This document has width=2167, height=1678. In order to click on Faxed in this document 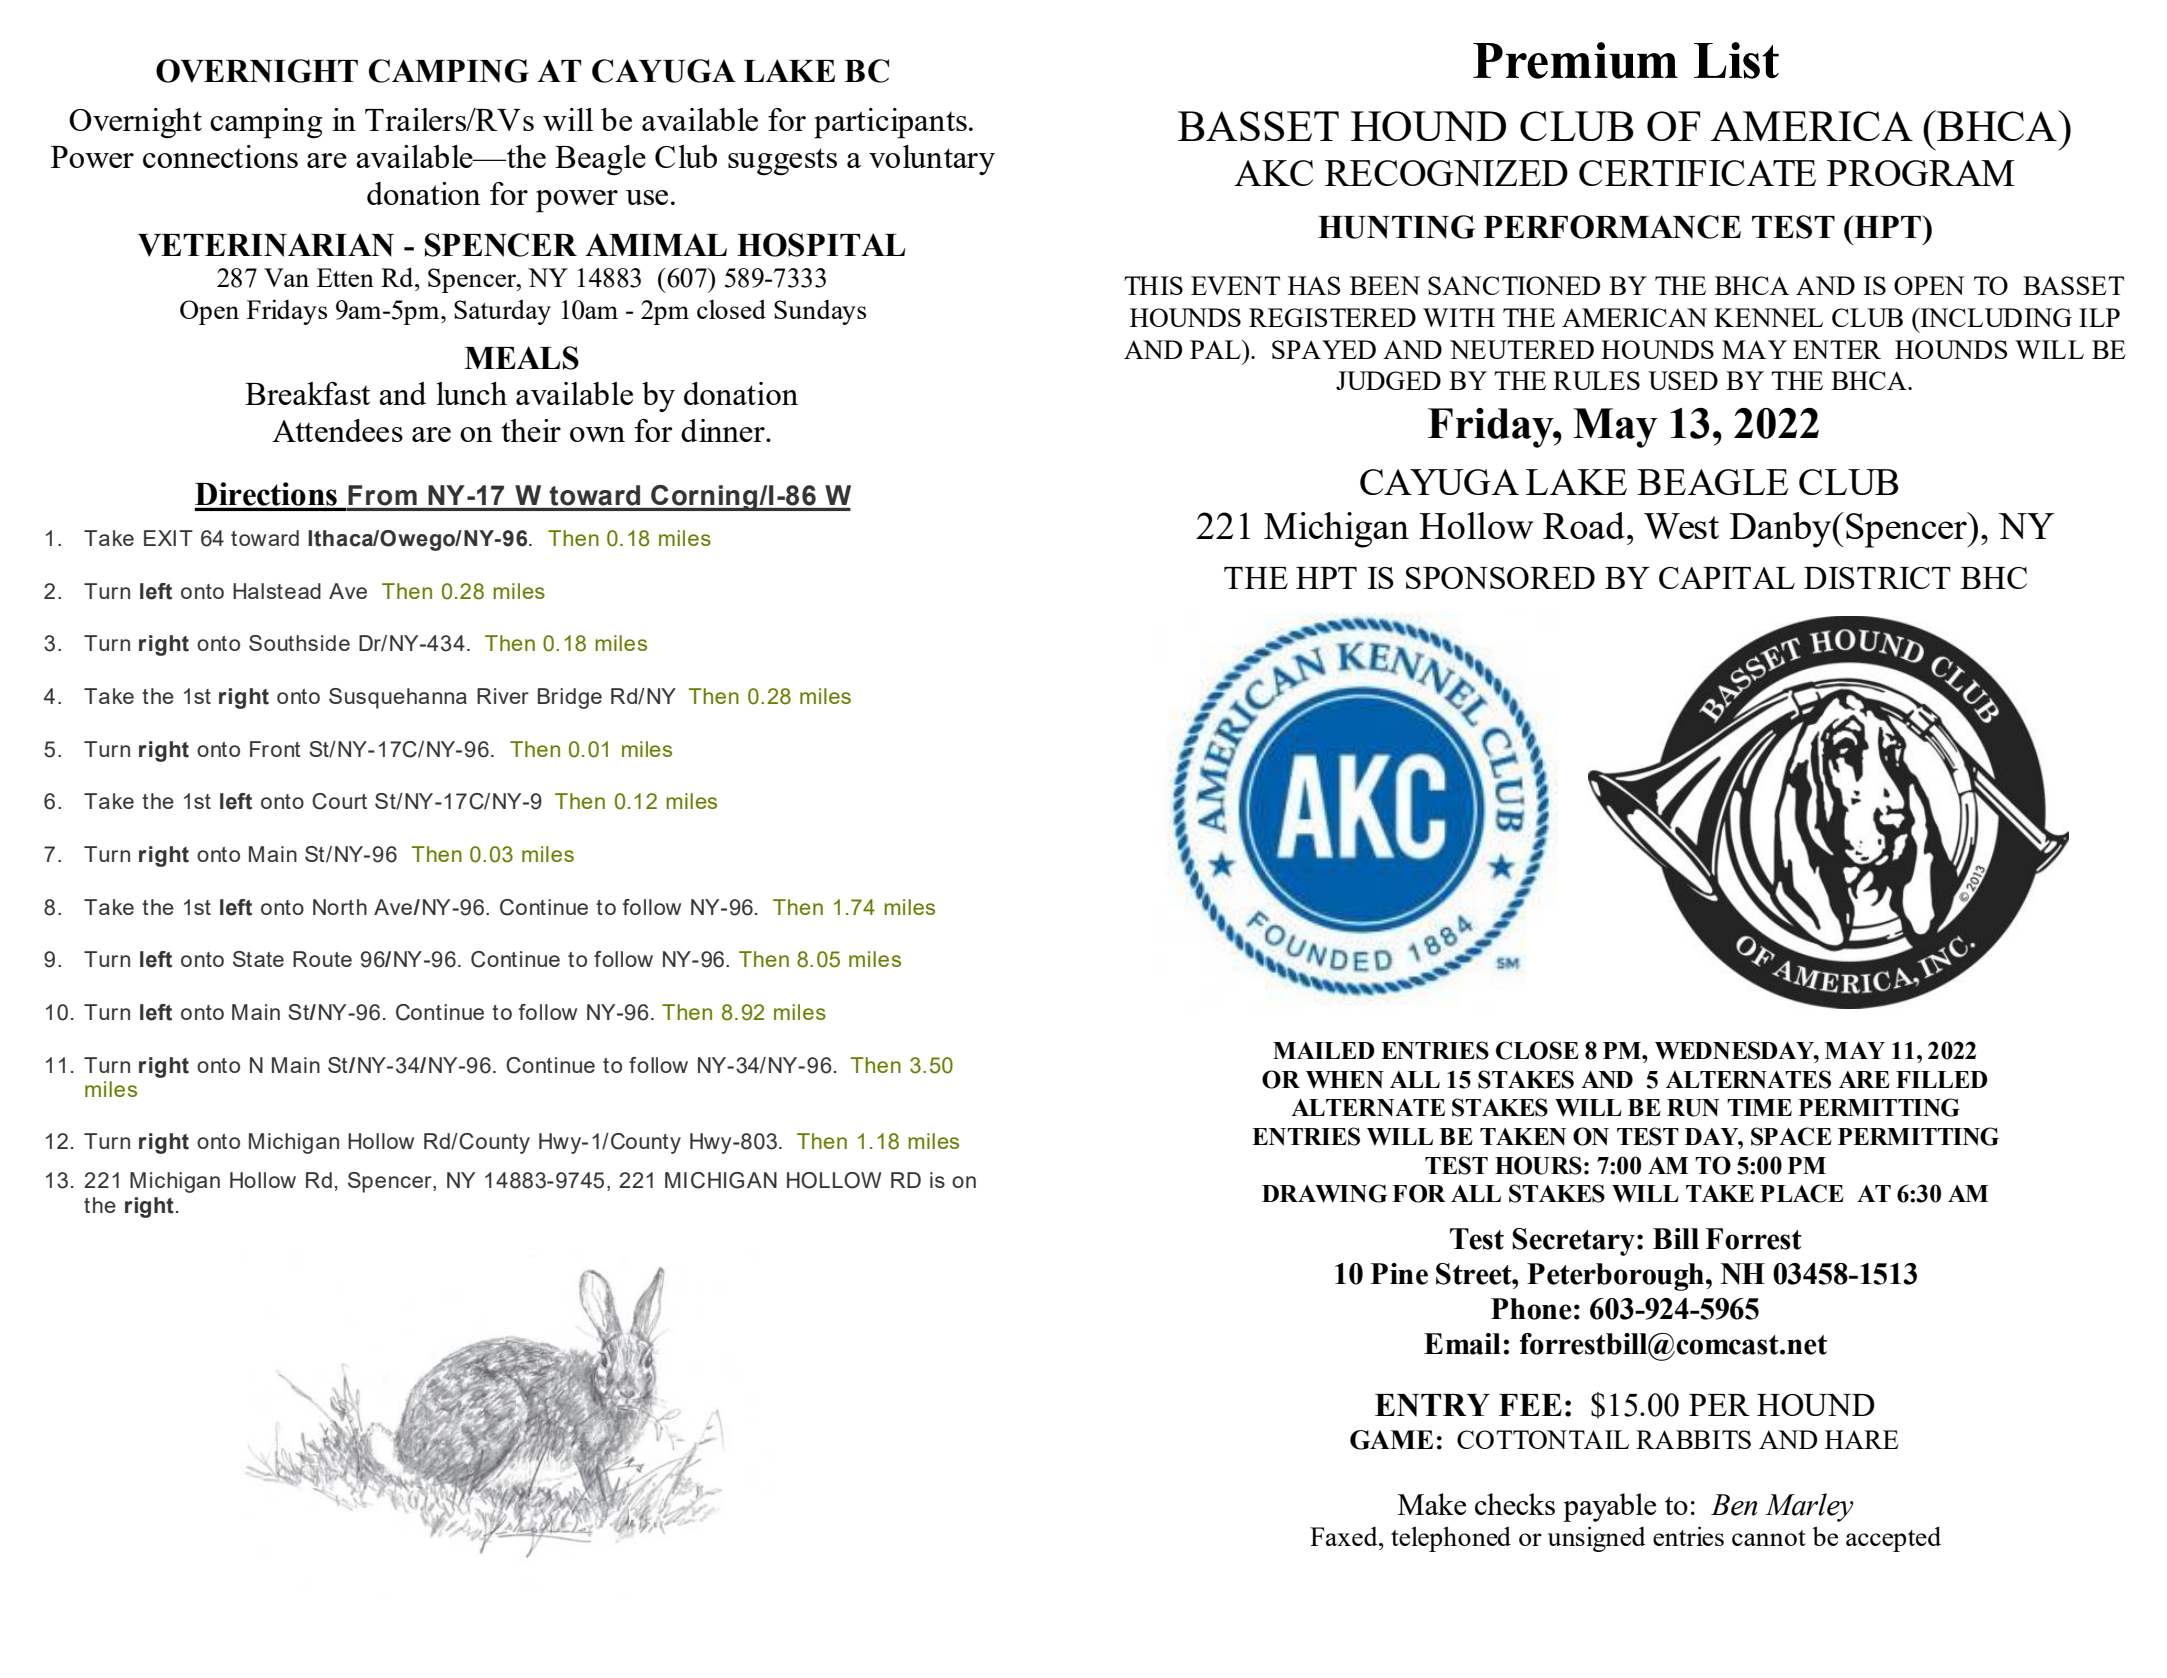, I will do `click(1345, 1536)`.
